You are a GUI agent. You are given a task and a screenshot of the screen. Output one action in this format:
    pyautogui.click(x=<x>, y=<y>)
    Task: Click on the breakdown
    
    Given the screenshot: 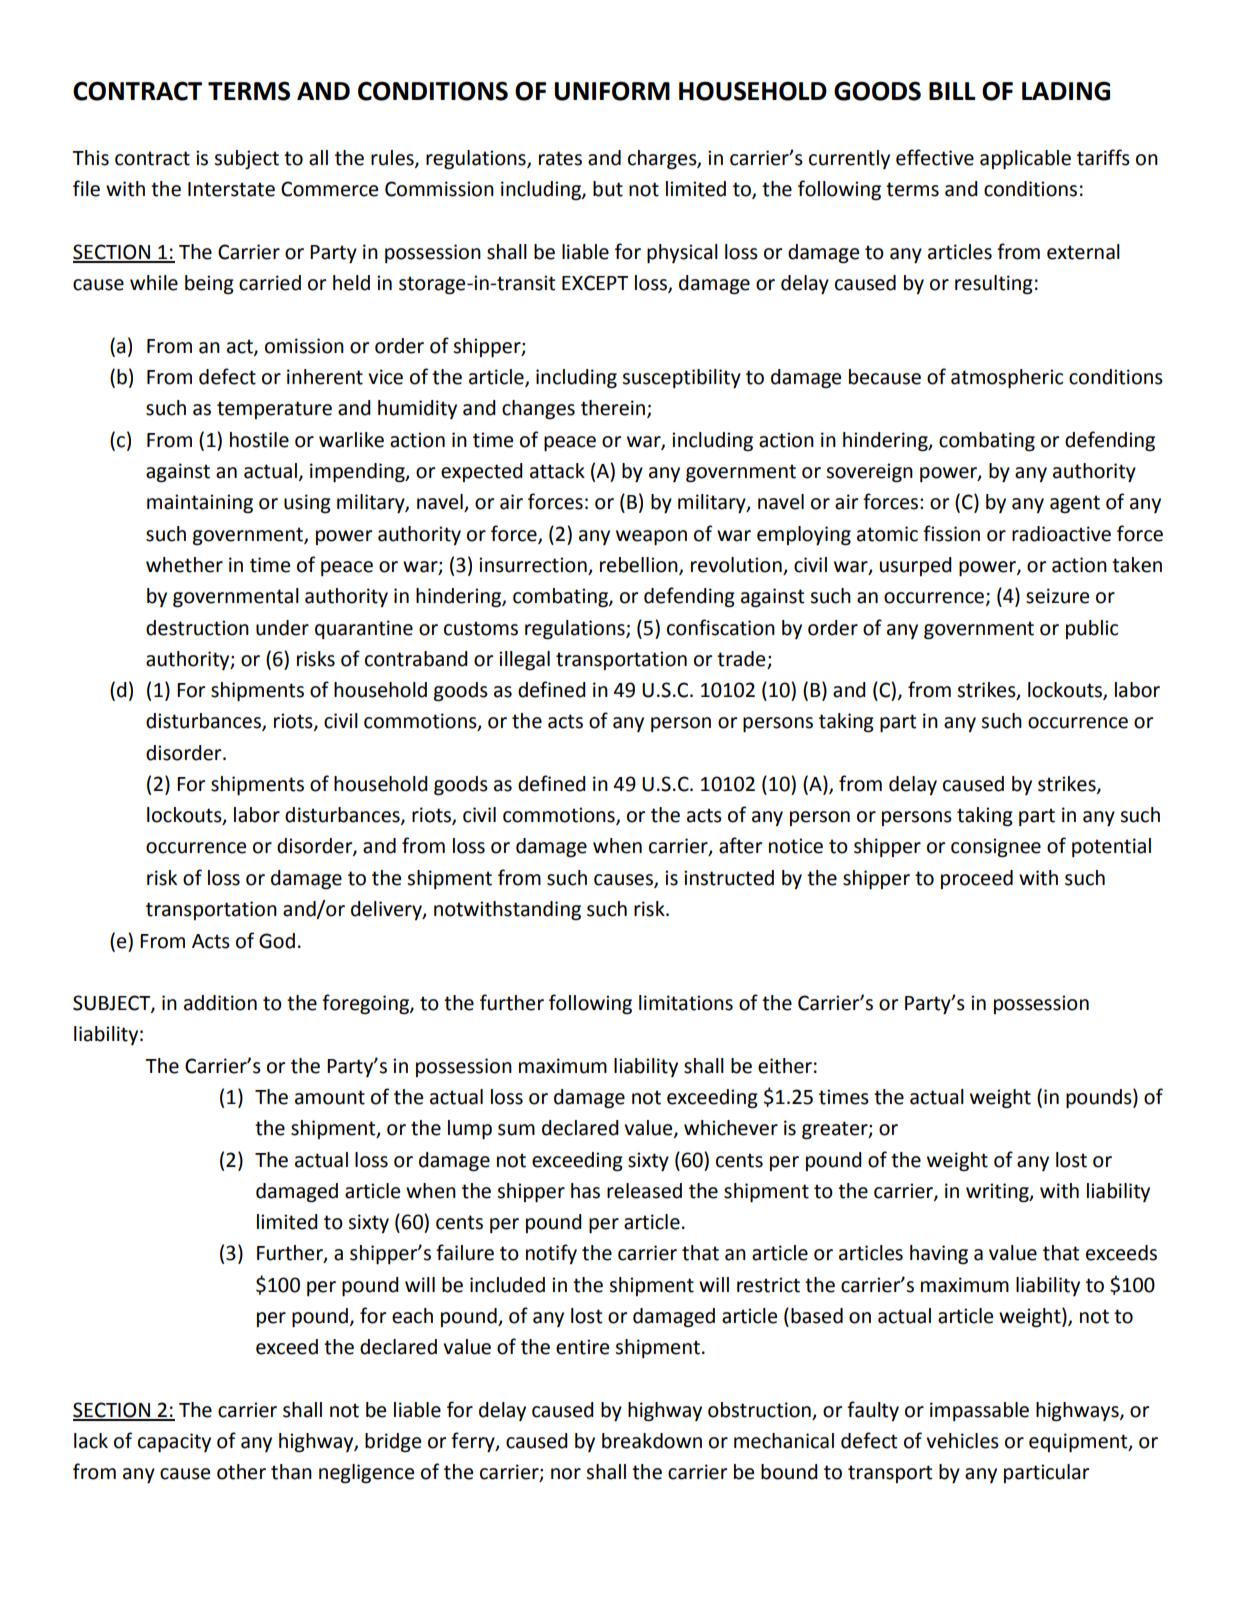 What is the action you would take?
    pyautogui.click(x=652, y=1441)
